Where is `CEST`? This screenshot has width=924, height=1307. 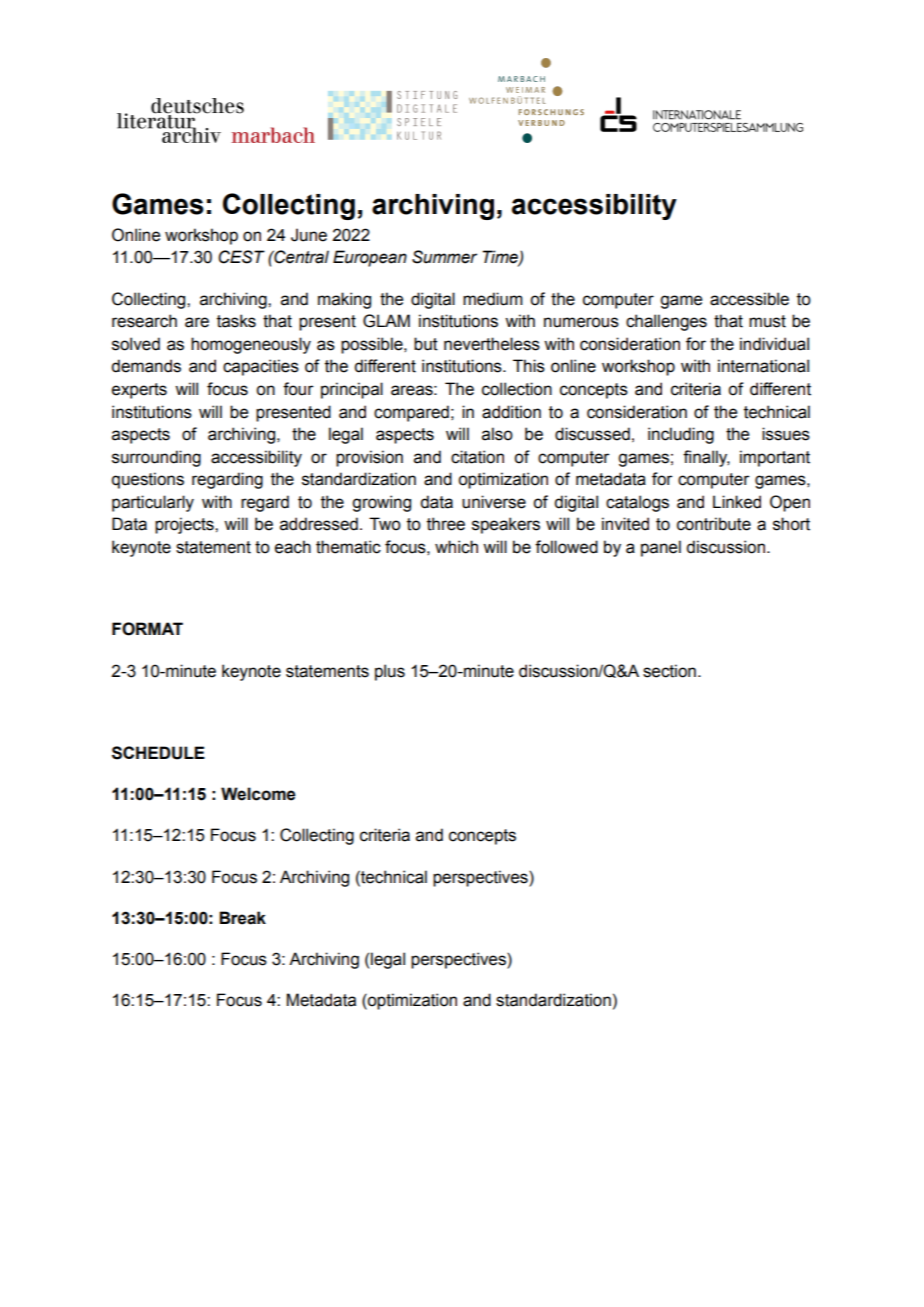
CEST is located at coordinates (241, 257).
